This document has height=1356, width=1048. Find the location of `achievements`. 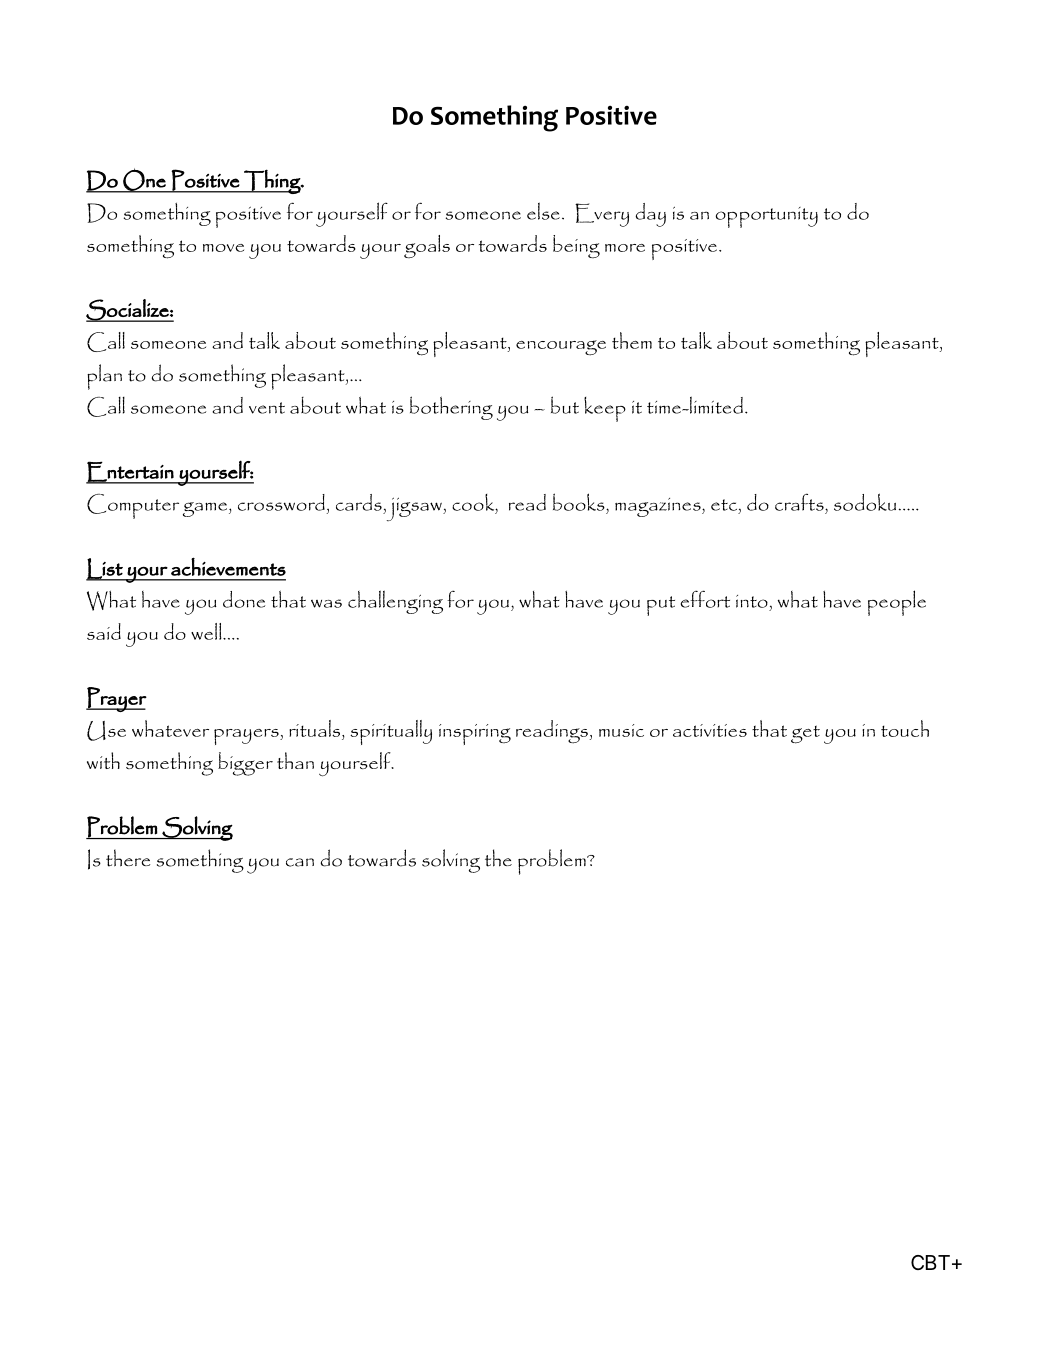

achievements is located at coordinates (228, 566).
